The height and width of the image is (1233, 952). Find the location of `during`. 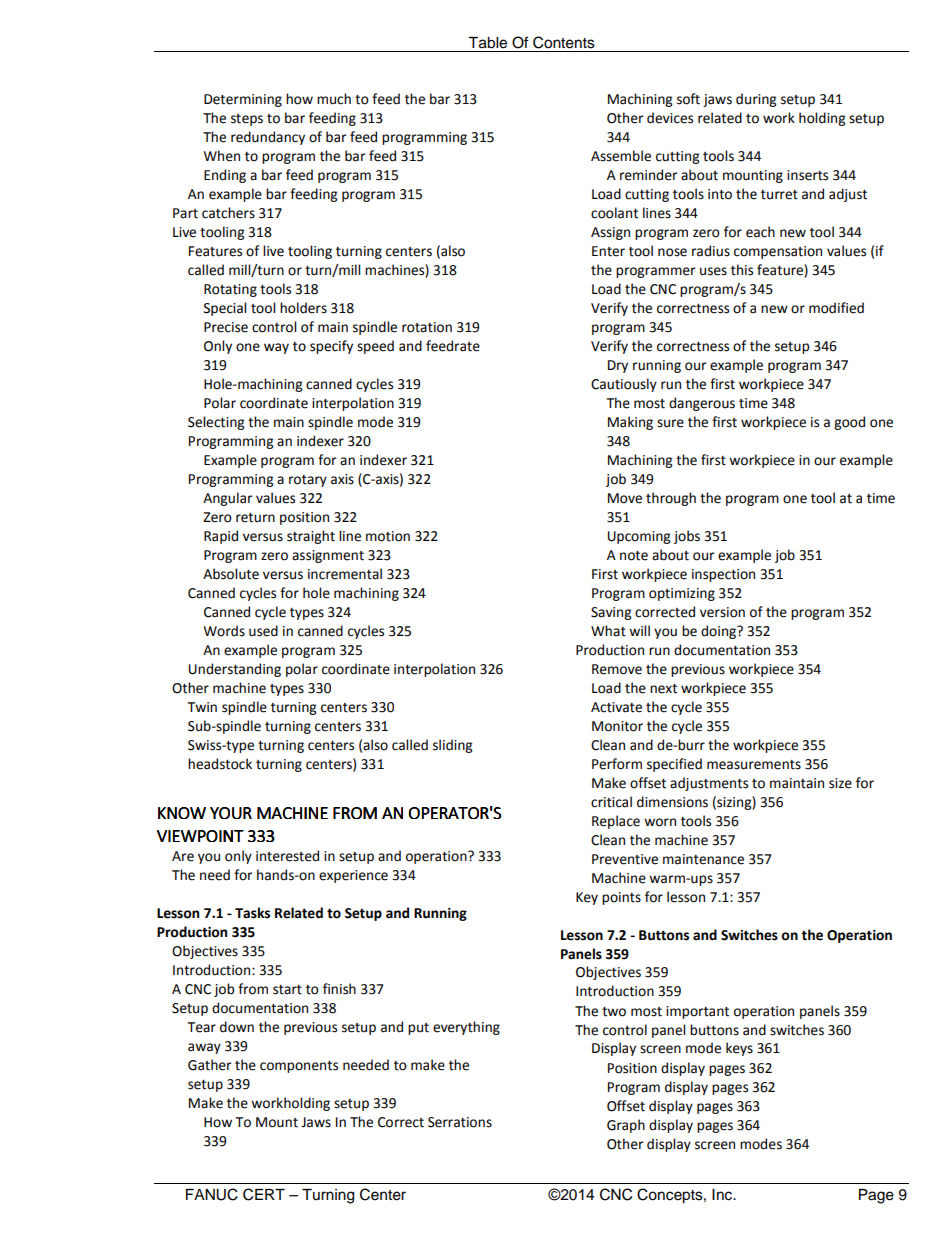

during is located at coordinates (756, 100).
